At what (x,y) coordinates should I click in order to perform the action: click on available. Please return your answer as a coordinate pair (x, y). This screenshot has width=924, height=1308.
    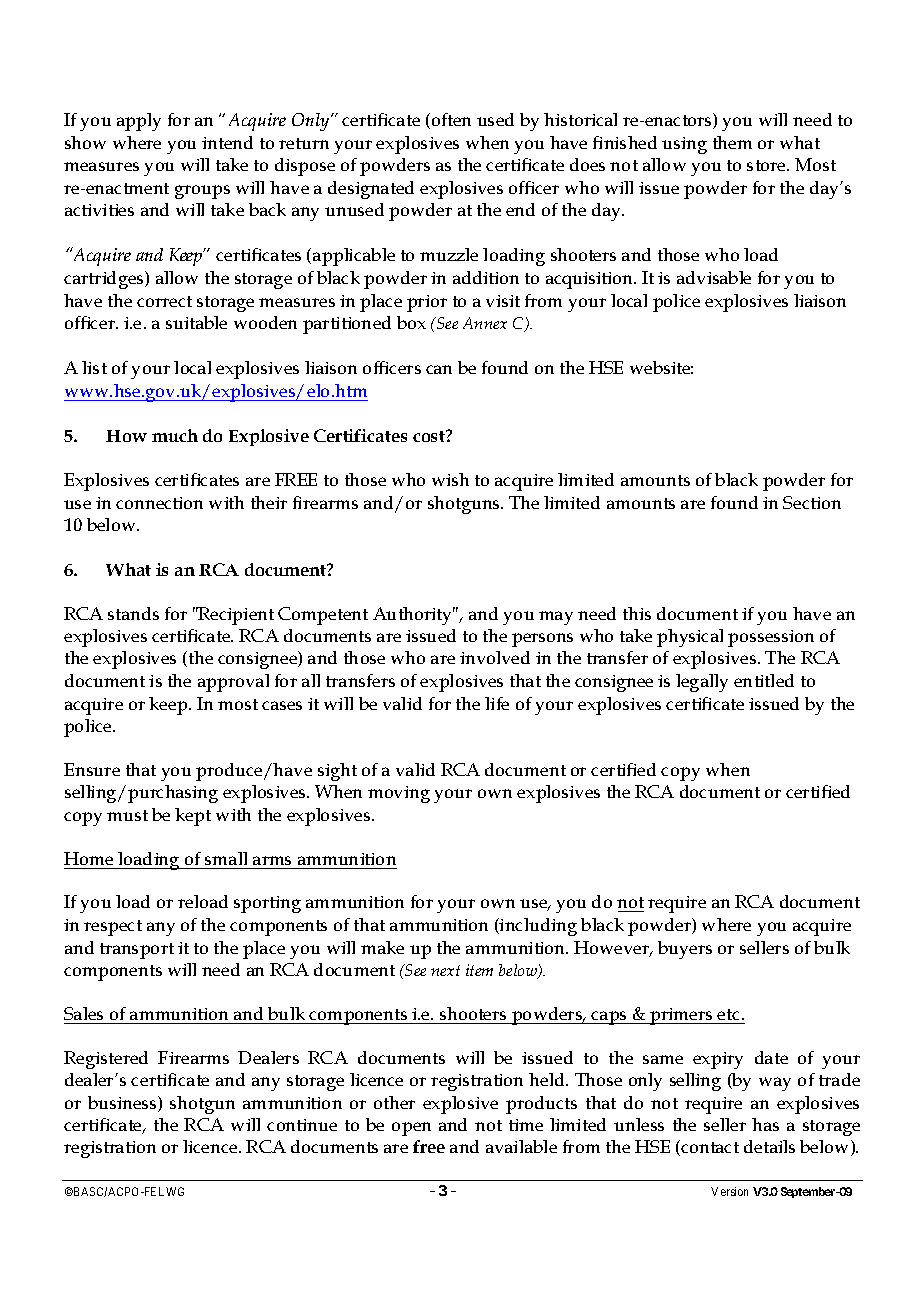
    Looking at the image, I should click on (521, 1146).
